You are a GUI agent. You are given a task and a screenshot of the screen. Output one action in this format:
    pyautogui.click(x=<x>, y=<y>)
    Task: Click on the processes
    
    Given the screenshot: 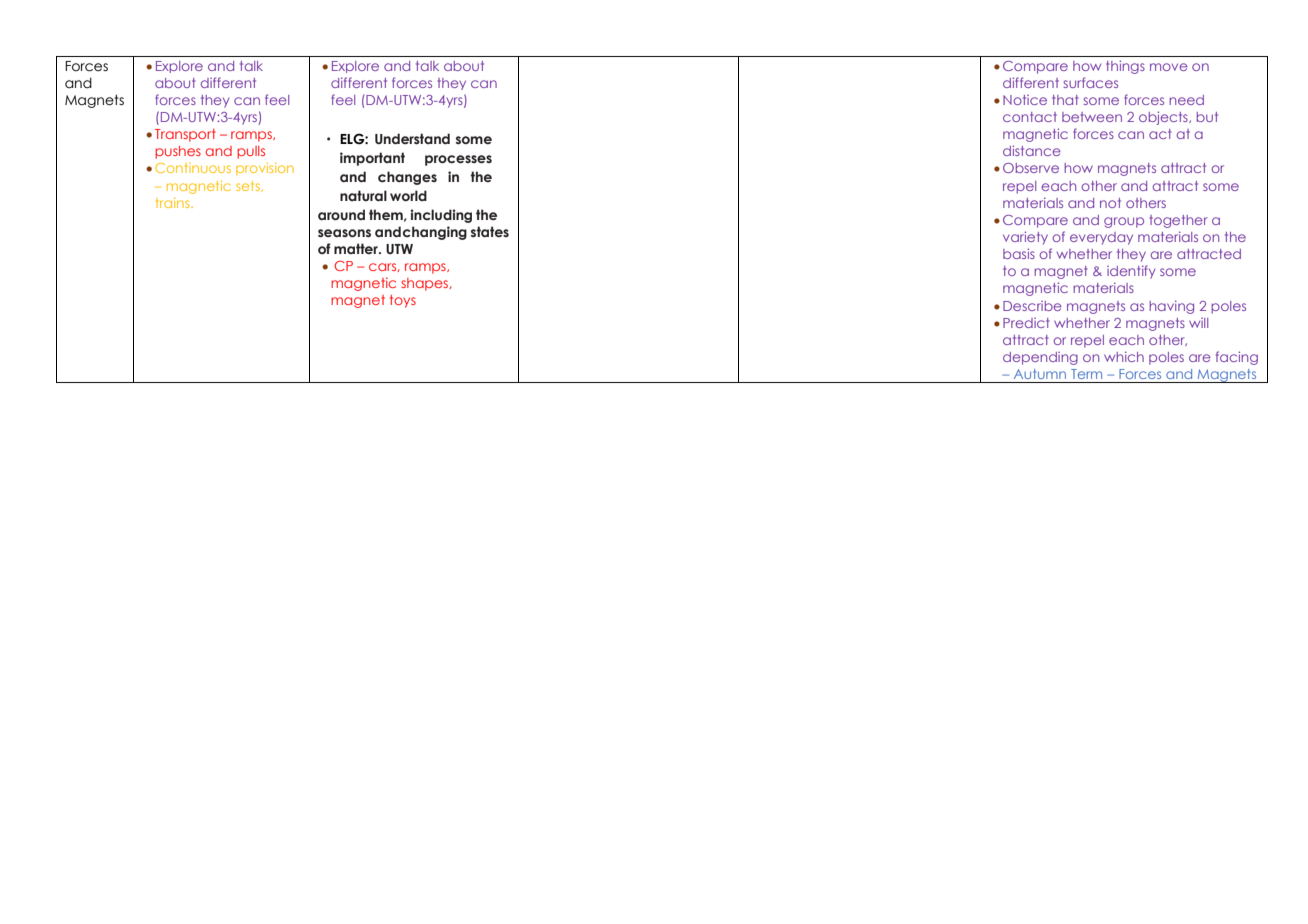 What is the action you would take?
    pyautogui.click(x=458, y=160)
